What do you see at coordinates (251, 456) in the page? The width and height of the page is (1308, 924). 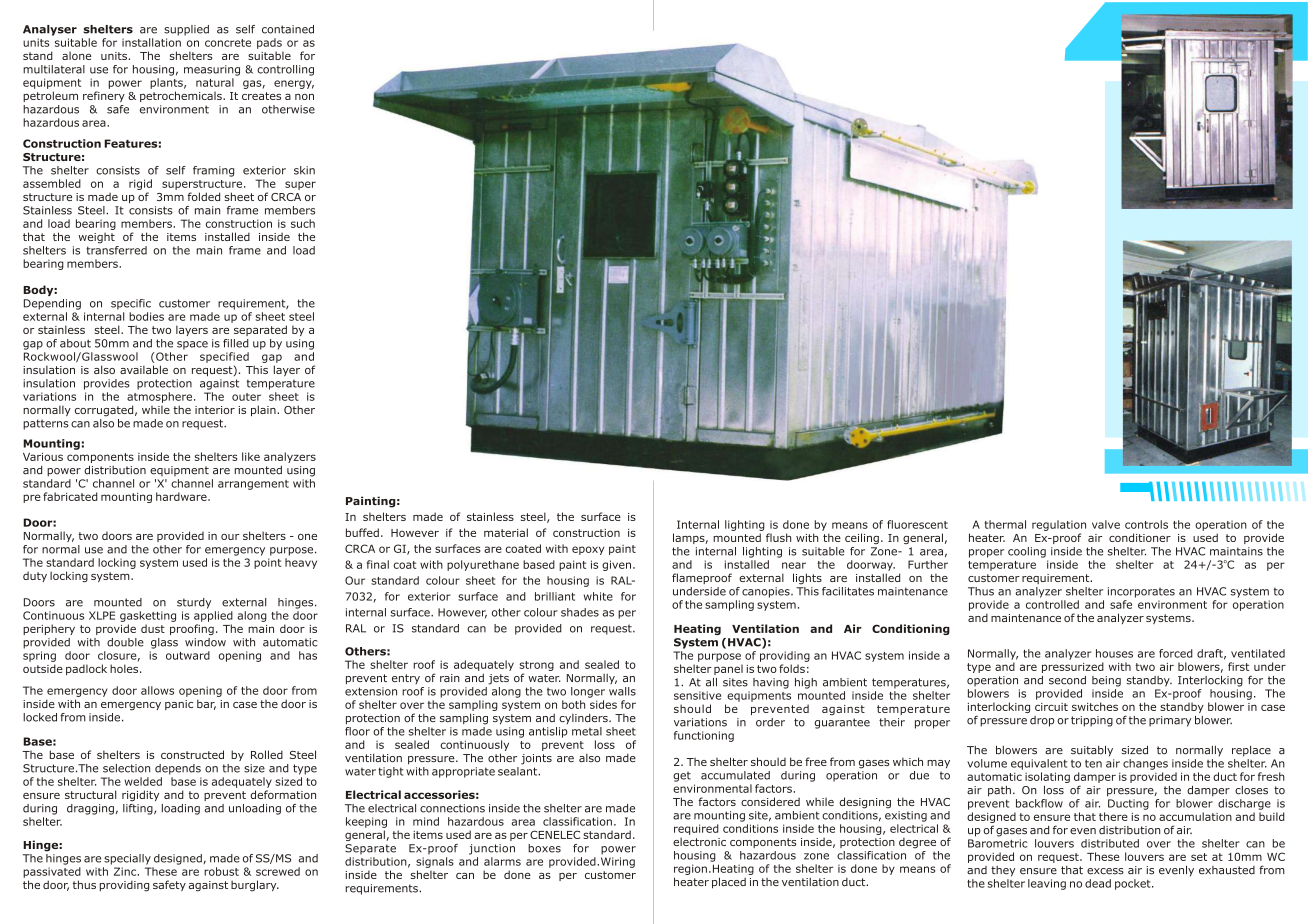 I see `like` at bounding box center [251, 456].
